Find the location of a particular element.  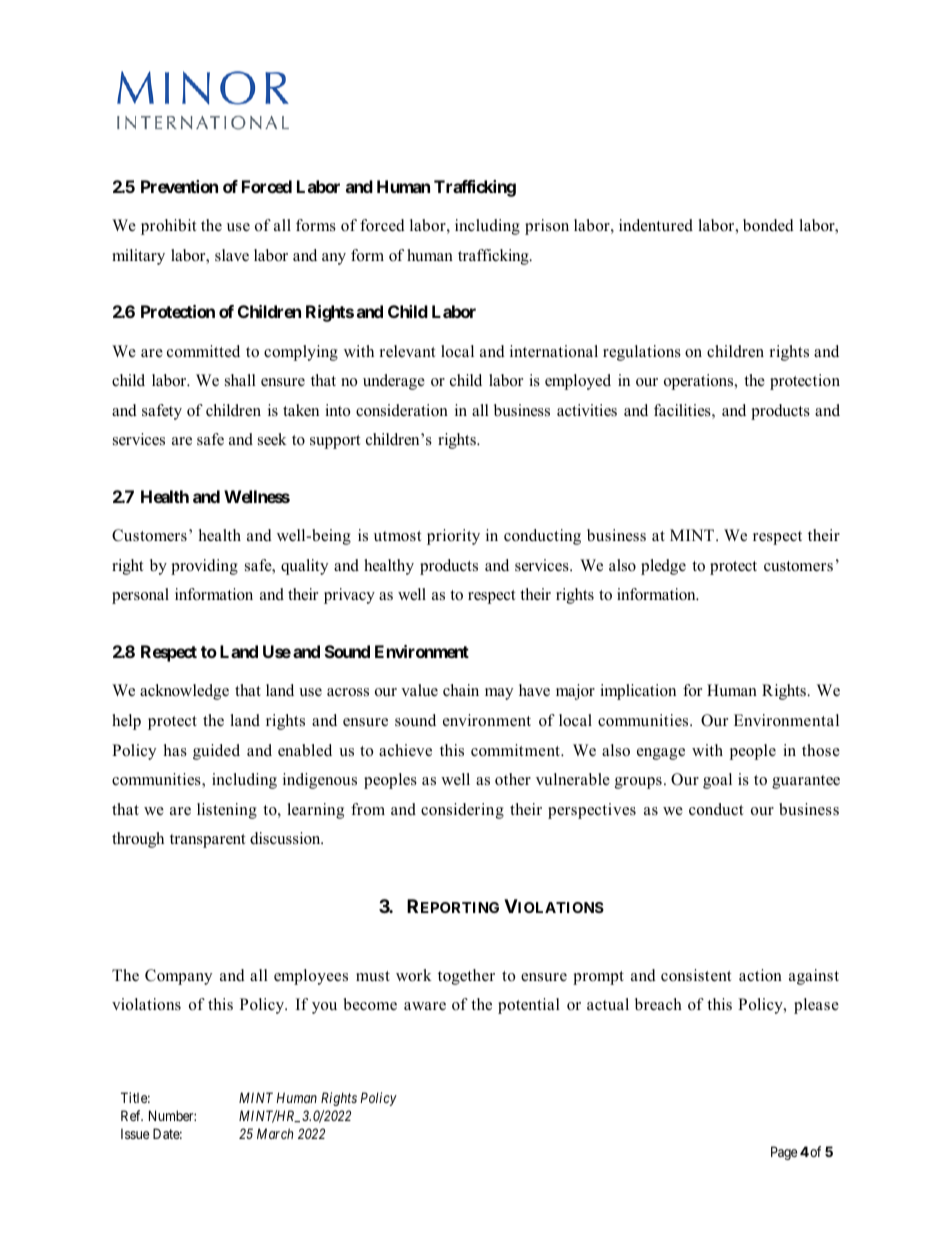

prohibit is located at coordinates (168, 227).
